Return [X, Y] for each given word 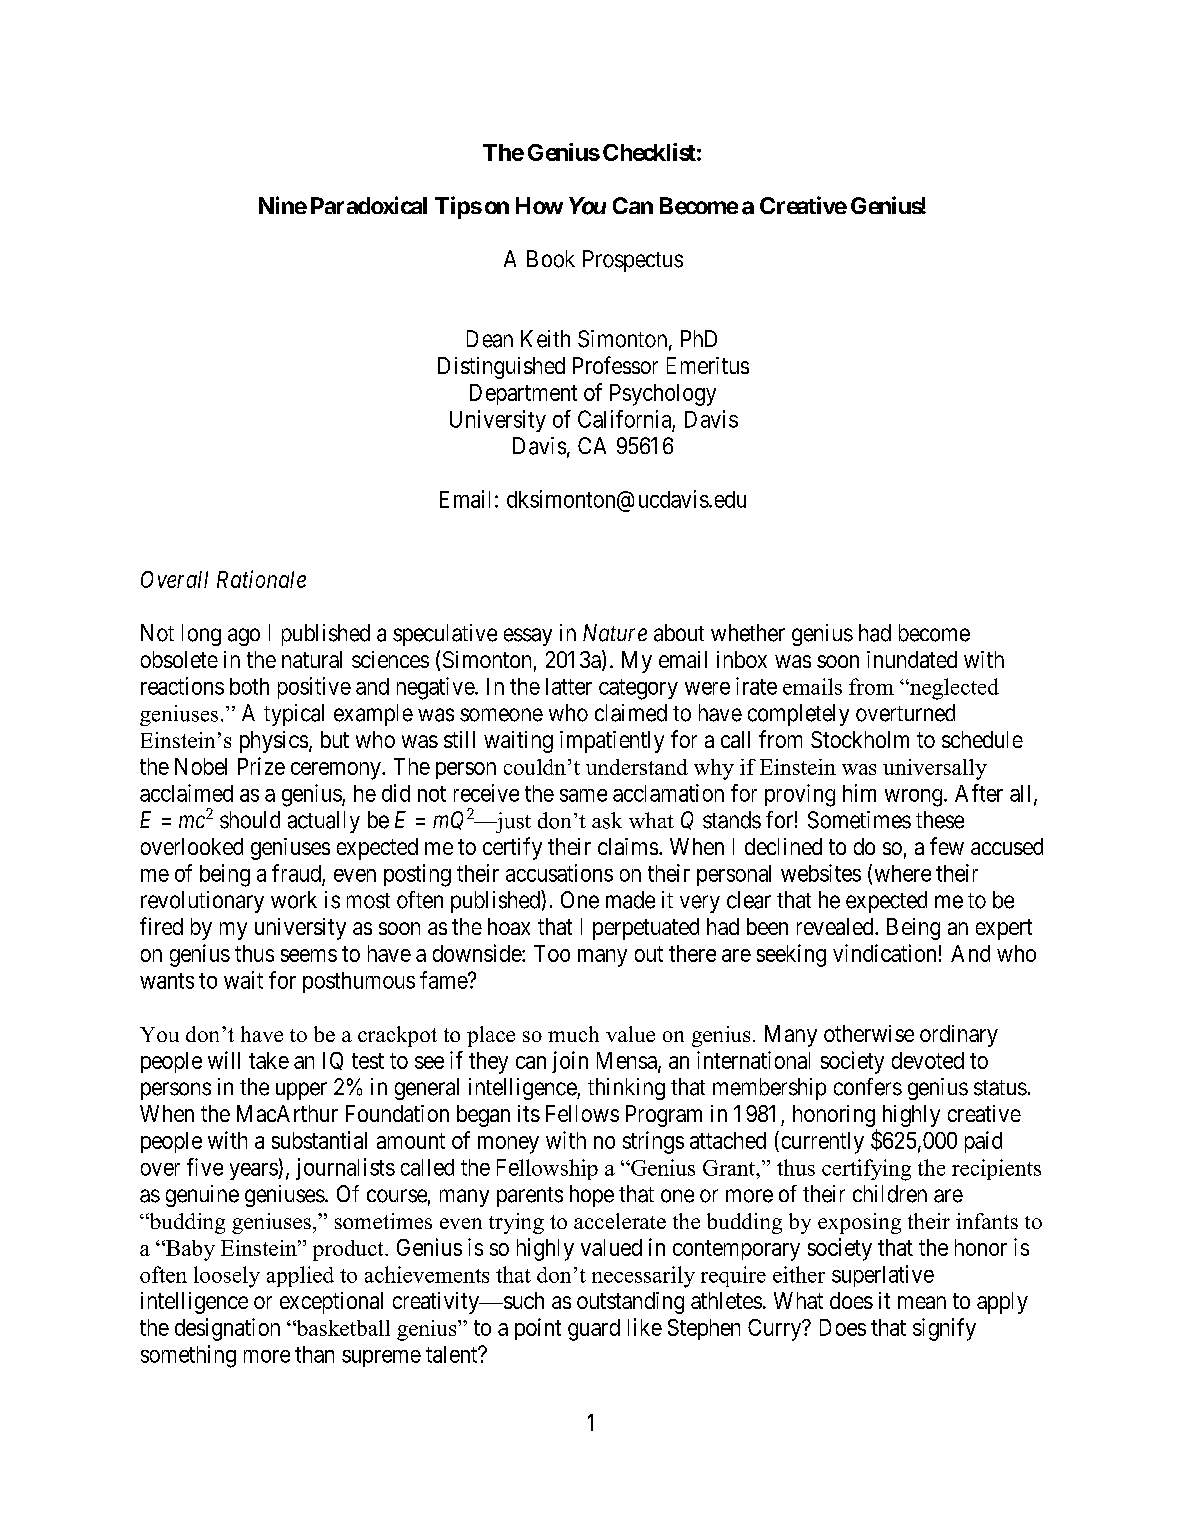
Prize [261, 766]
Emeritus [708, 365]
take [269, 1060]
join [570, 1062]
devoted [928, 1060]
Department [523, 394]
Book [551, 259]
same [583, 795]
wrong [915, 798]
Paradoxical [369, 205]
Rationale [261, 579]
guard [594, 1330]
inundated [912, 659]
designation [227, 1329]
